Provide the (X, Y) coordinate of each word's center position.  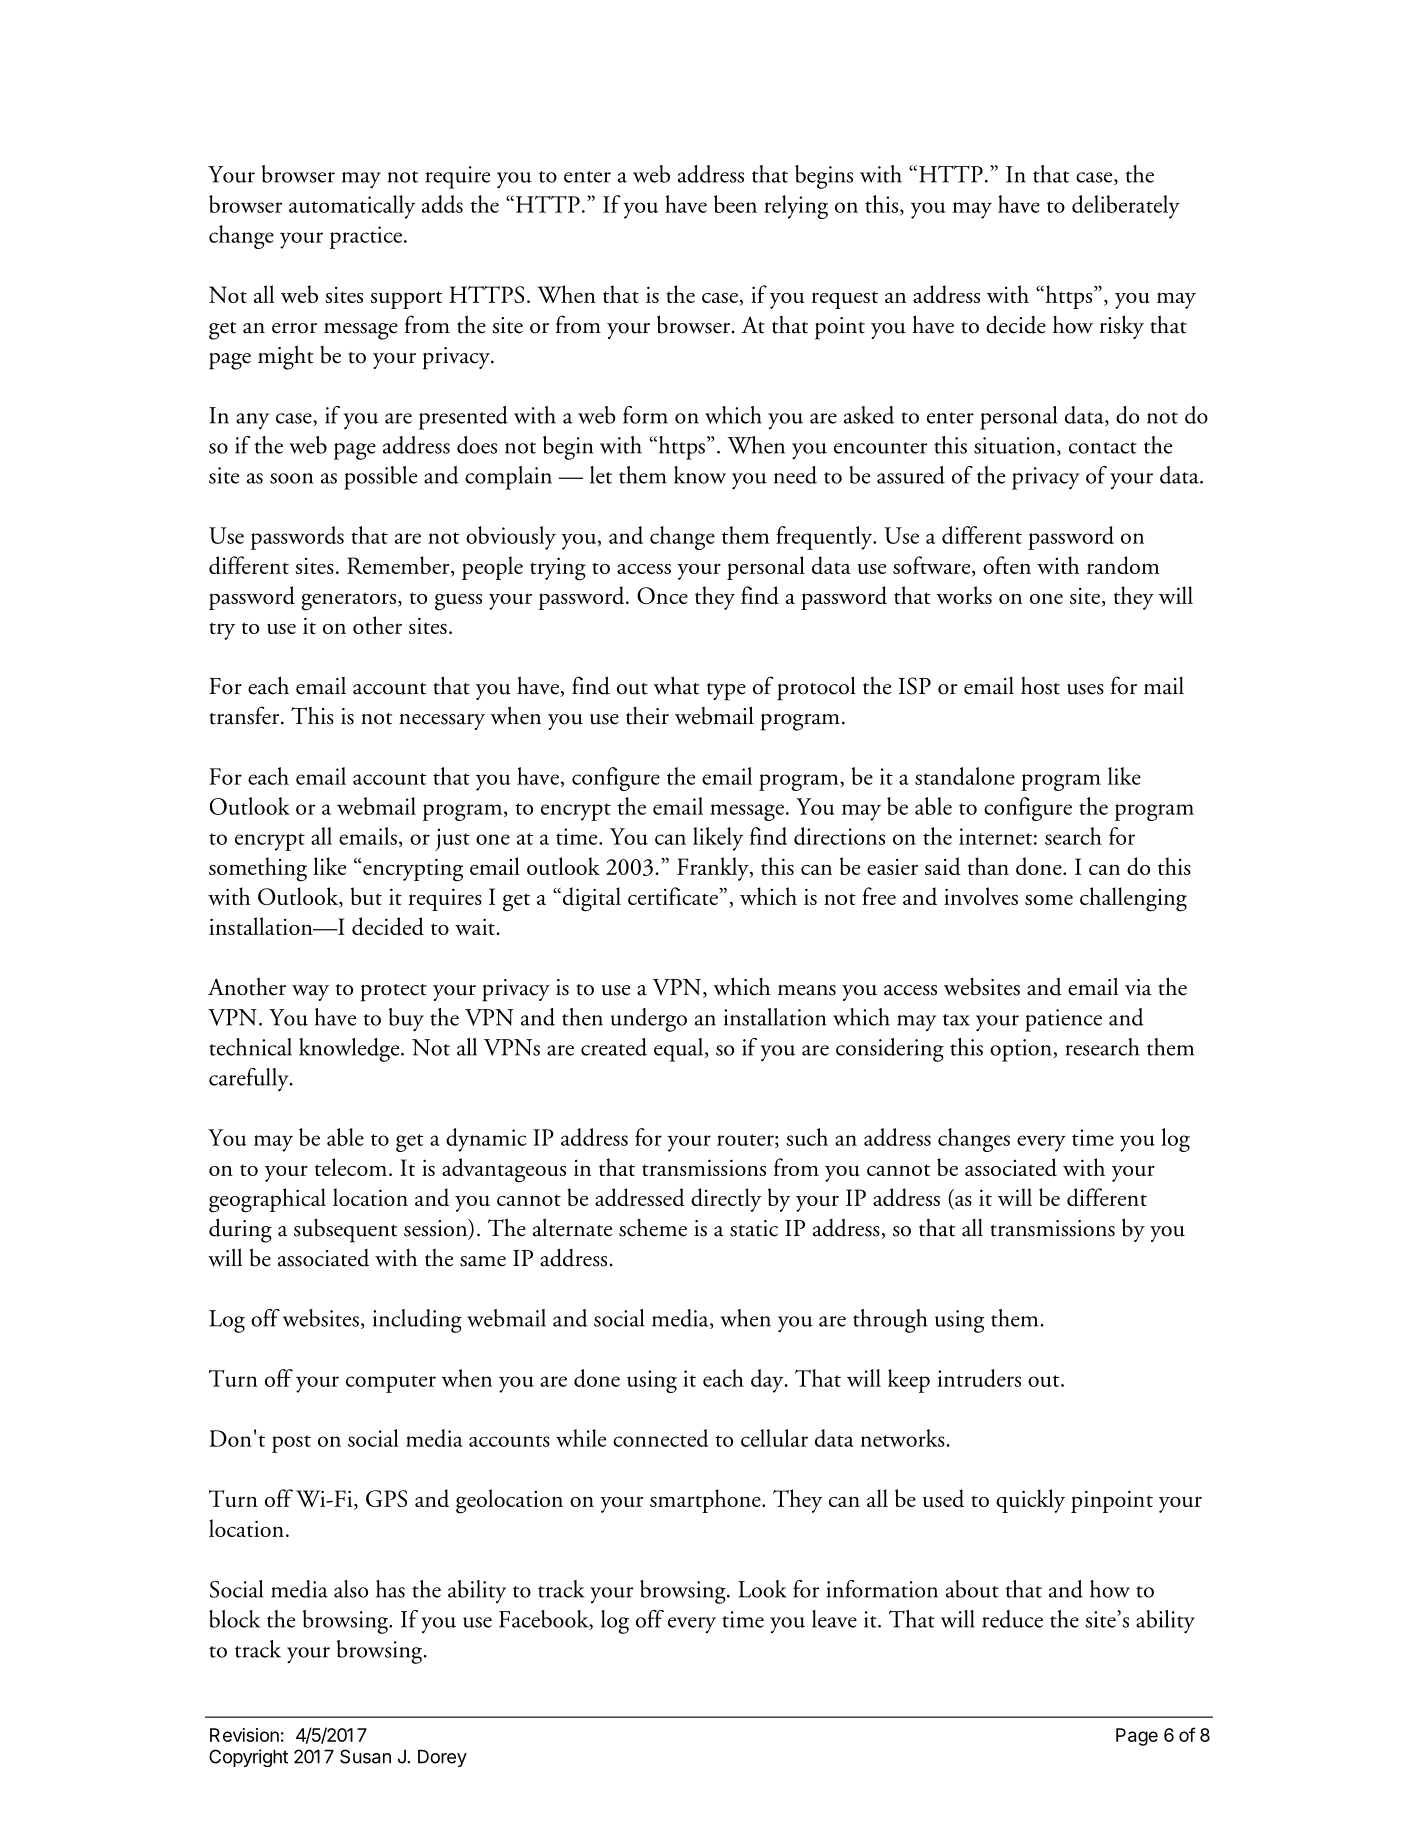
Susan (365, 1756)
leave (834, 1619)
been (735, 204)
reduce (1012, 1619)
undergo (649, 1020)
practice (366, 237)
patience (1063, 1020)
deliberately (1126, 207)
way (310, 993)
